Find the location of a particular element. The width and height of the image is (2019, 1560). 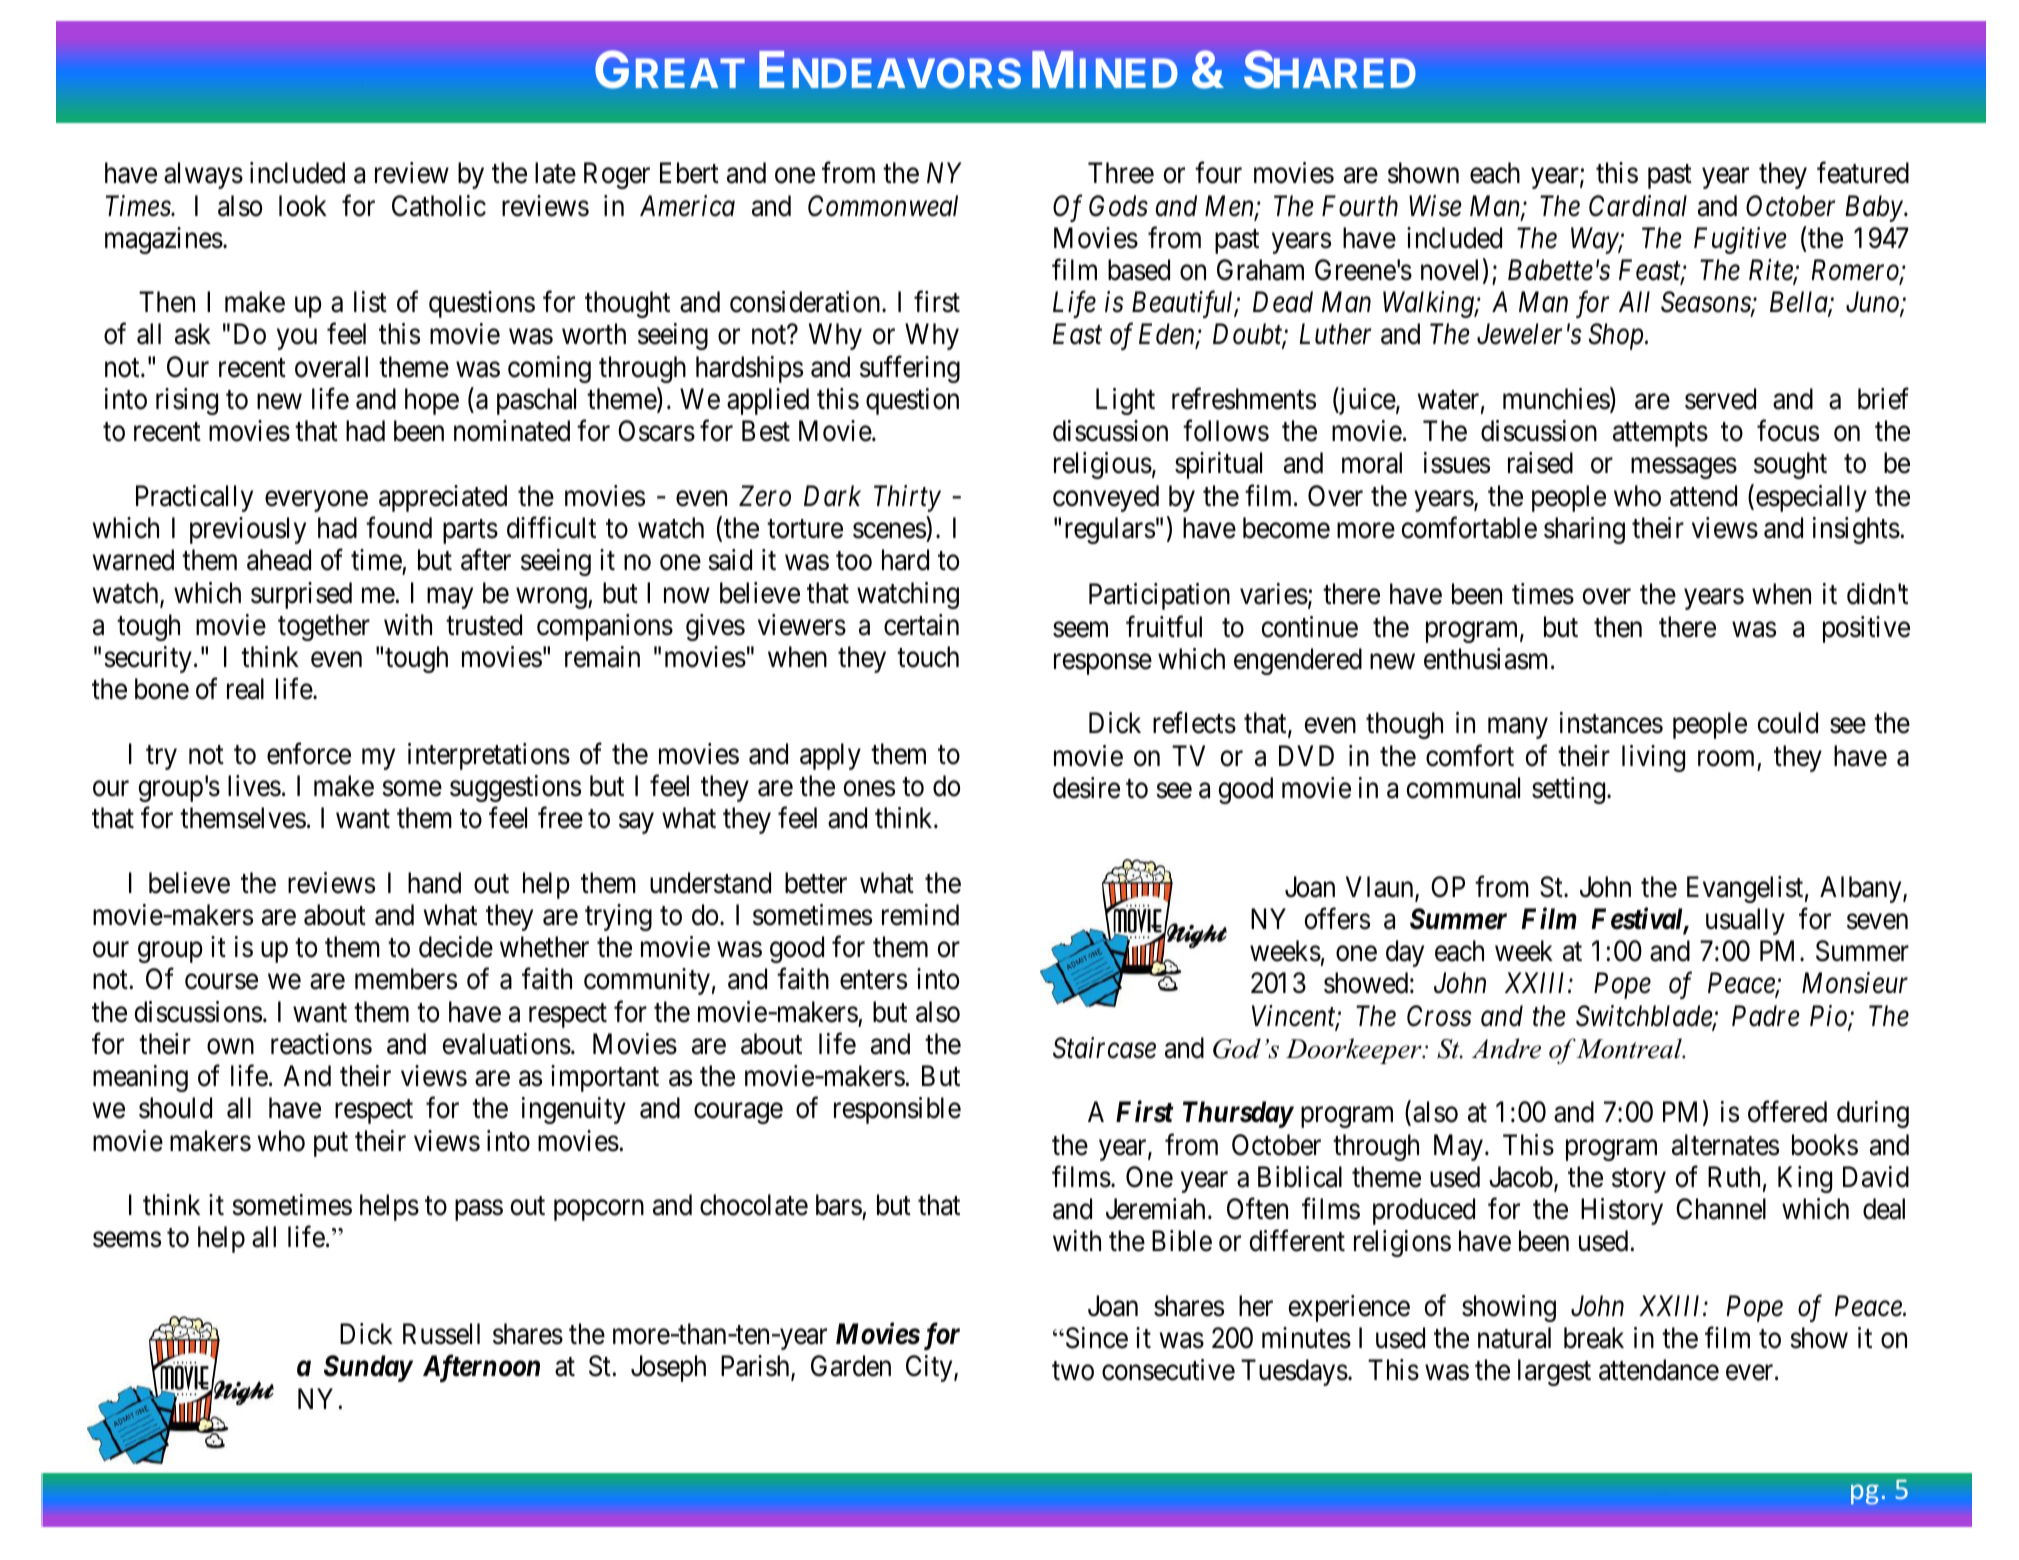

enforce is located at coordinates (309, 754).
